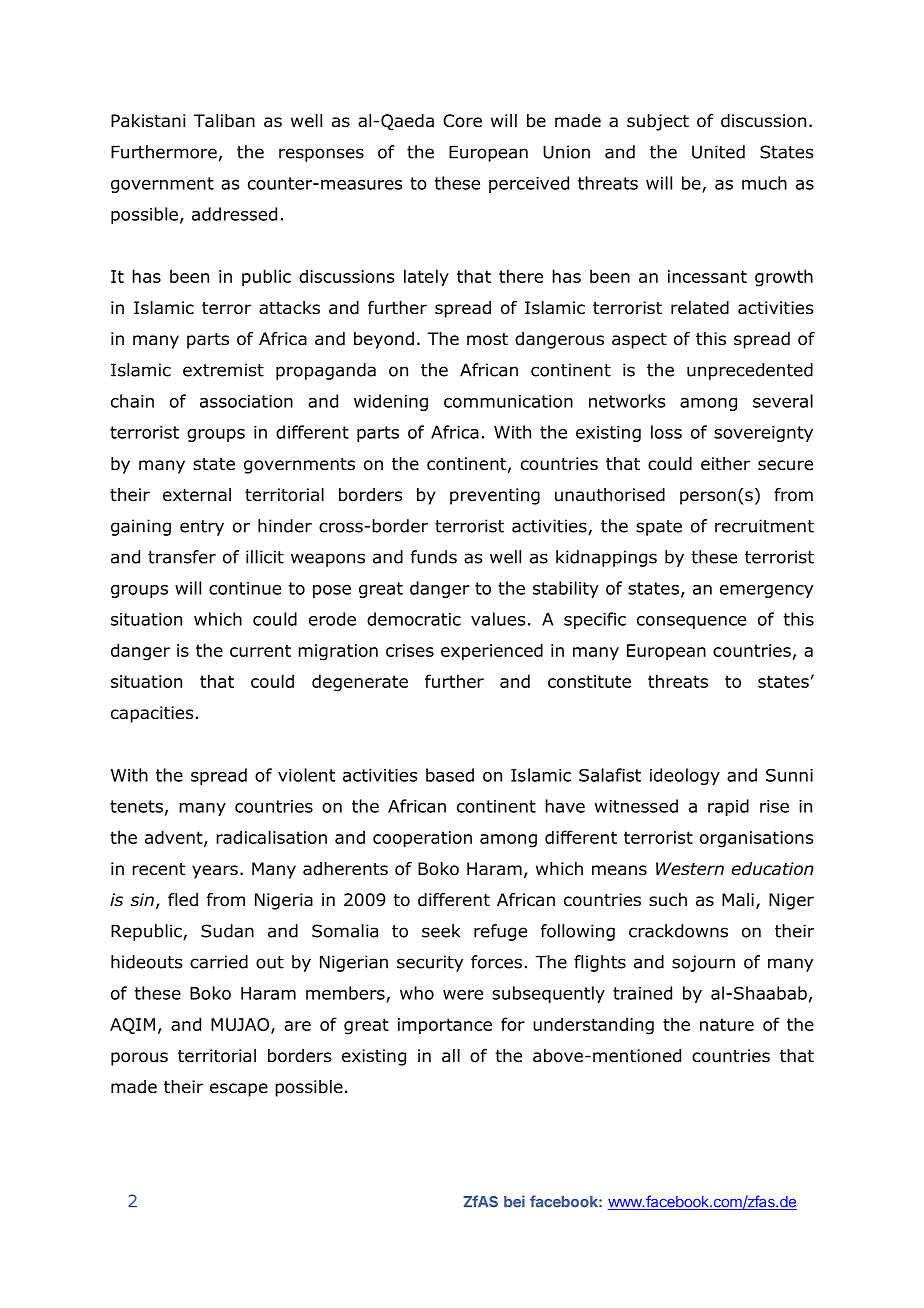 The width and height of the image is (924, 1308). I want to click on nature, so click(727, 1024).
